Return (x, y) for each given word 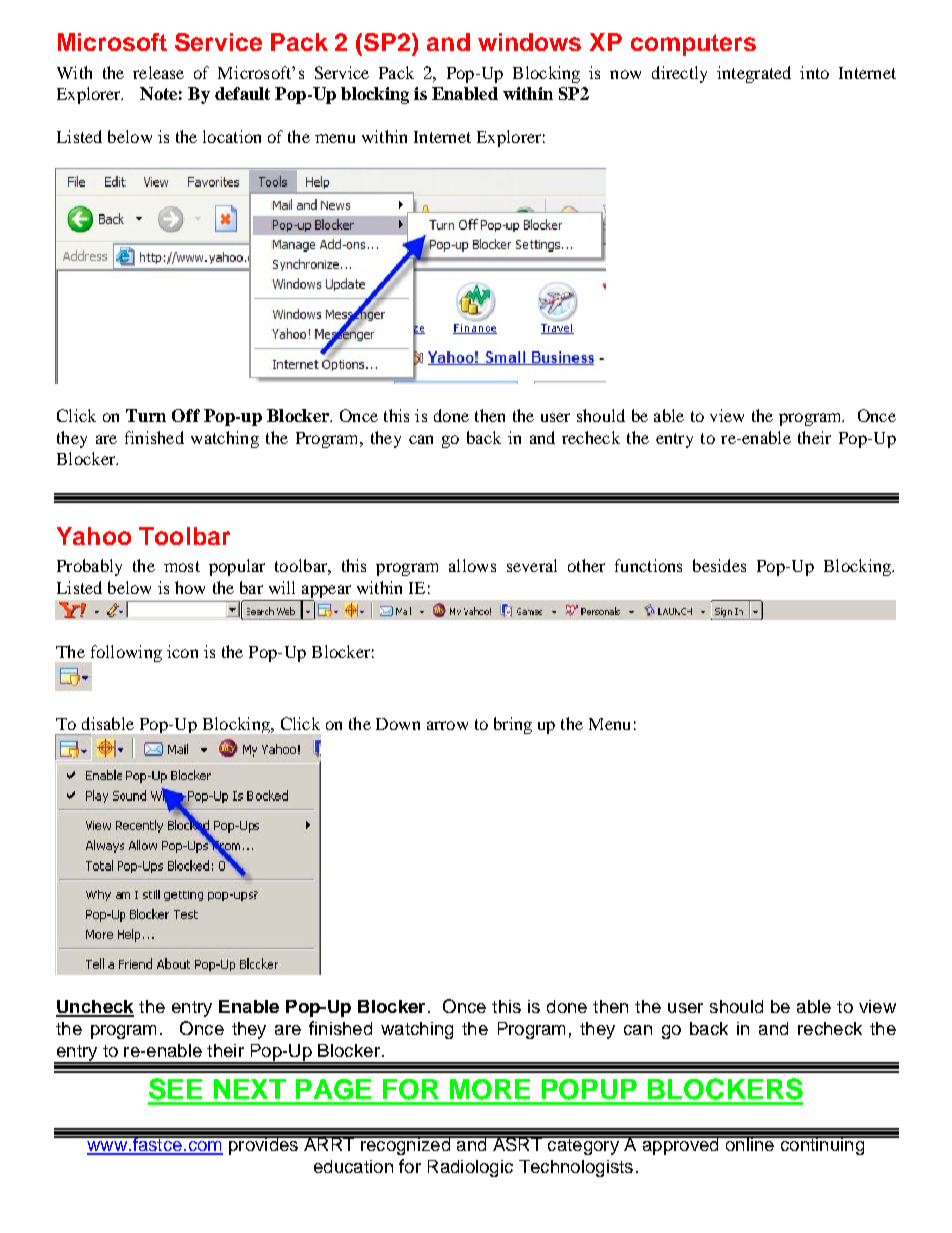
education (353, 1166)
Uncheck (95, 1008)
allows (472, 565)
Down (398, 724)
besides (719, 565)
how (190, 587)
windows (529, 42)
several (532, 565)
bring (513, 725)
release (158, 72)
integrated (754, 74)
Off (186, 415)
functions (648, 565)
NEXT (250, 1089)
